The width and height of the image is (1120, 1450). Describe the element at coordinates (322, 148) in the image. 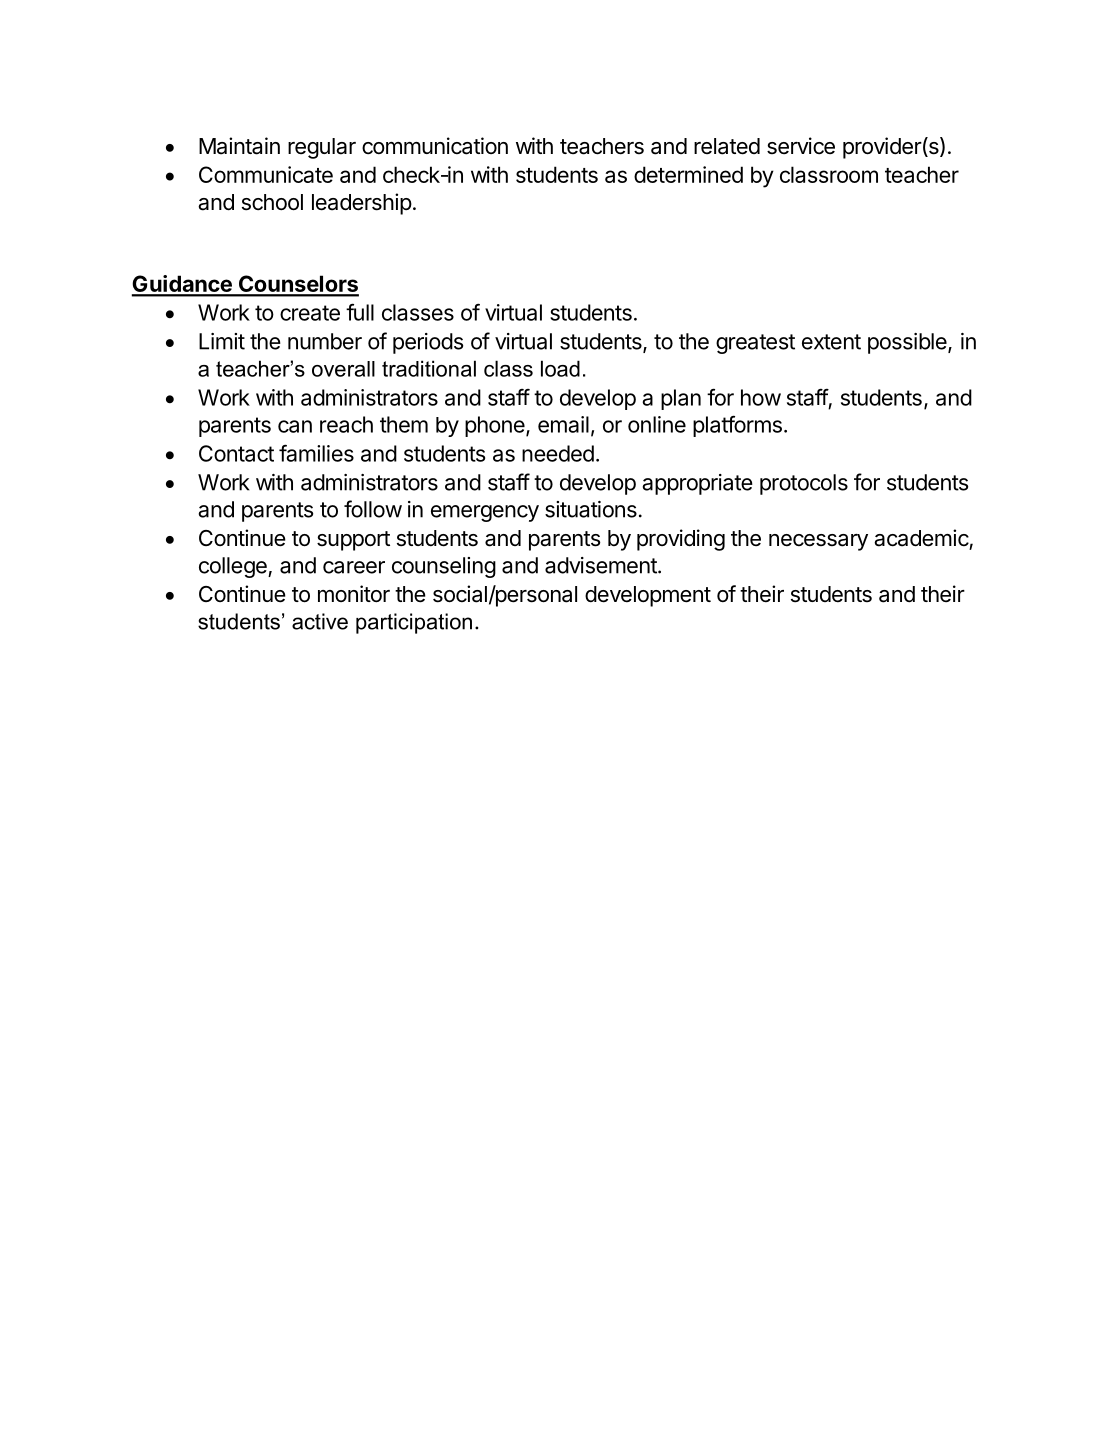

I see `regular` at that location.
